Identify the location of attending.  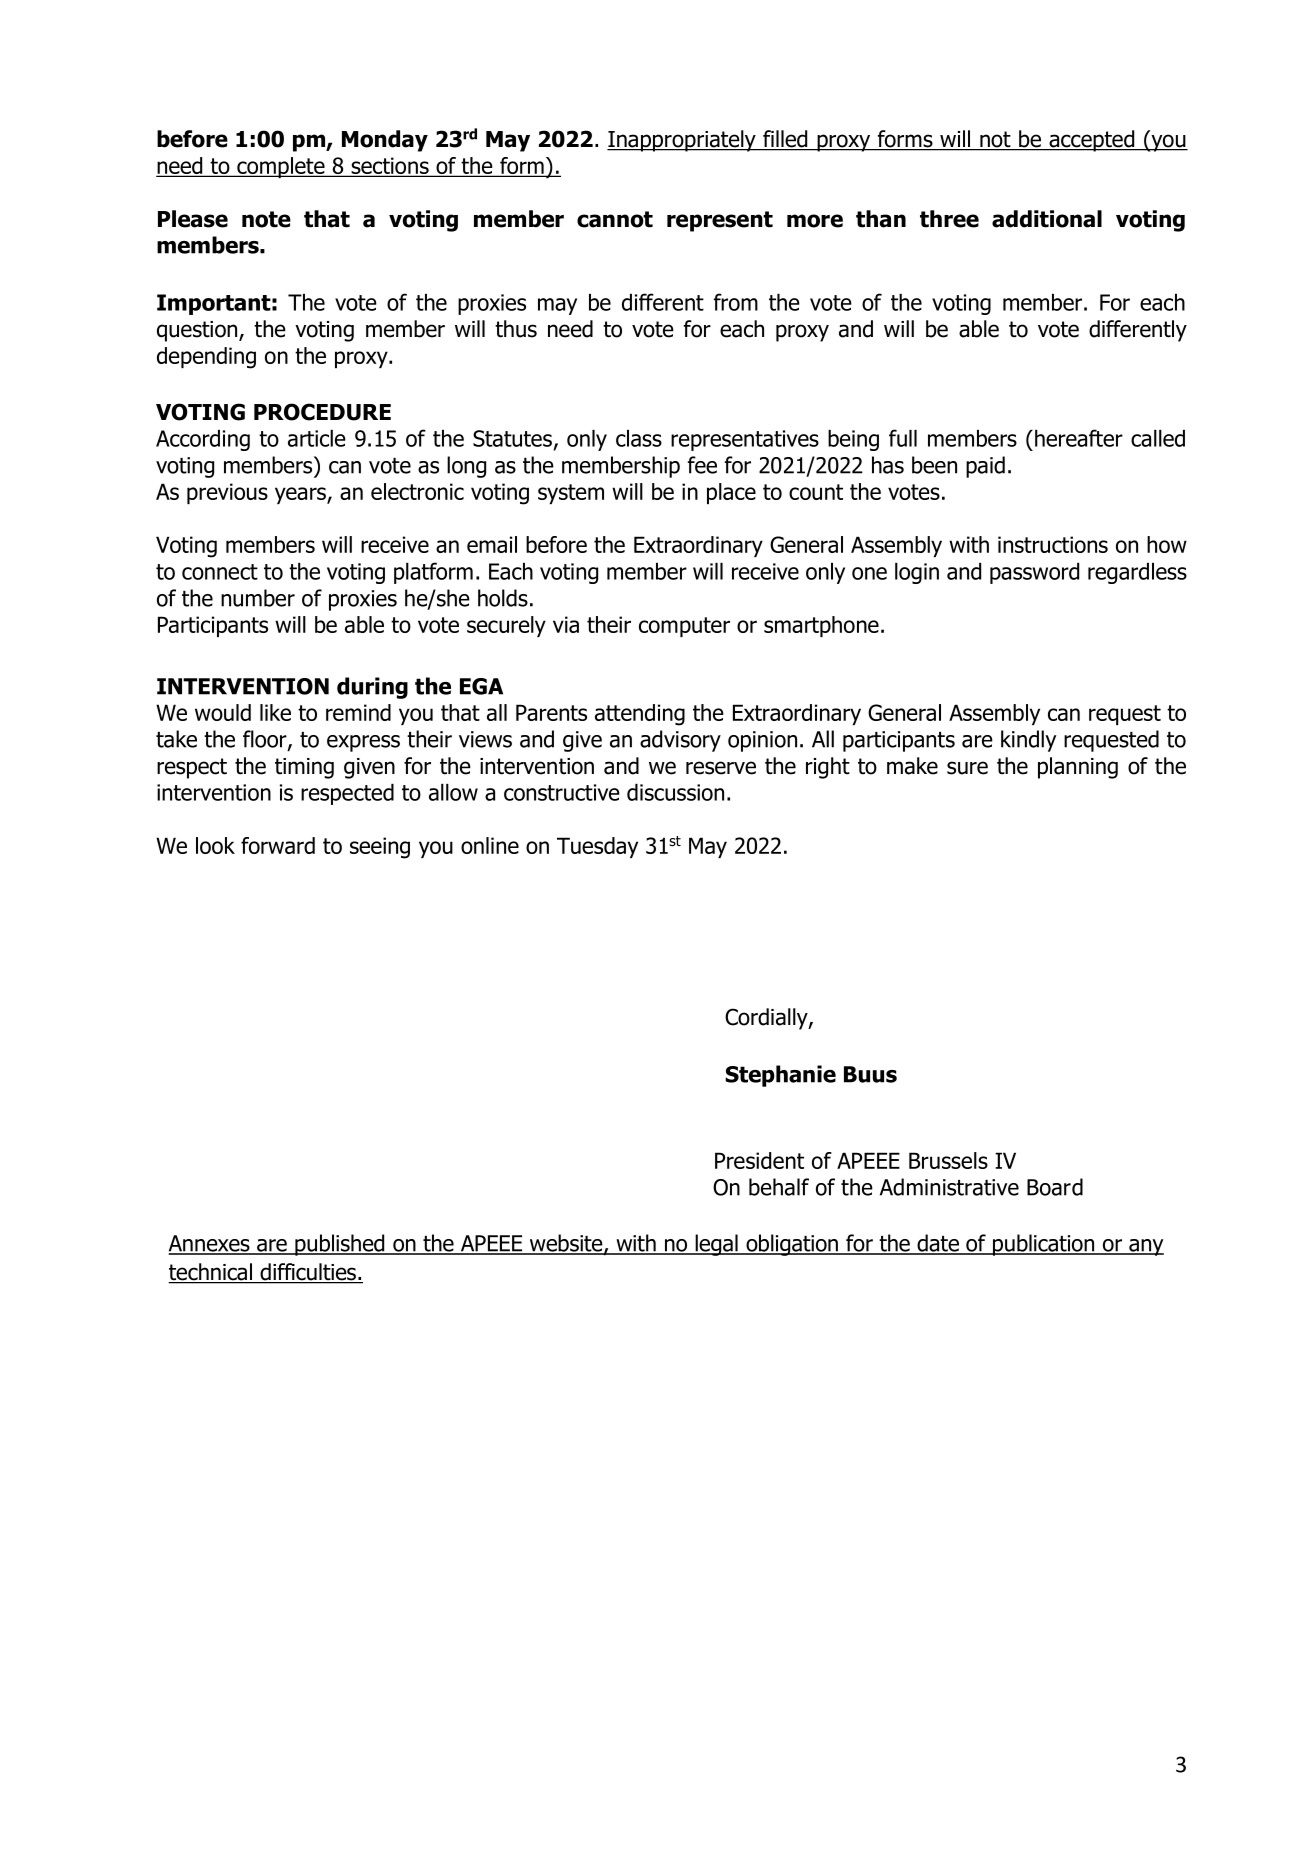
(640, 715).
